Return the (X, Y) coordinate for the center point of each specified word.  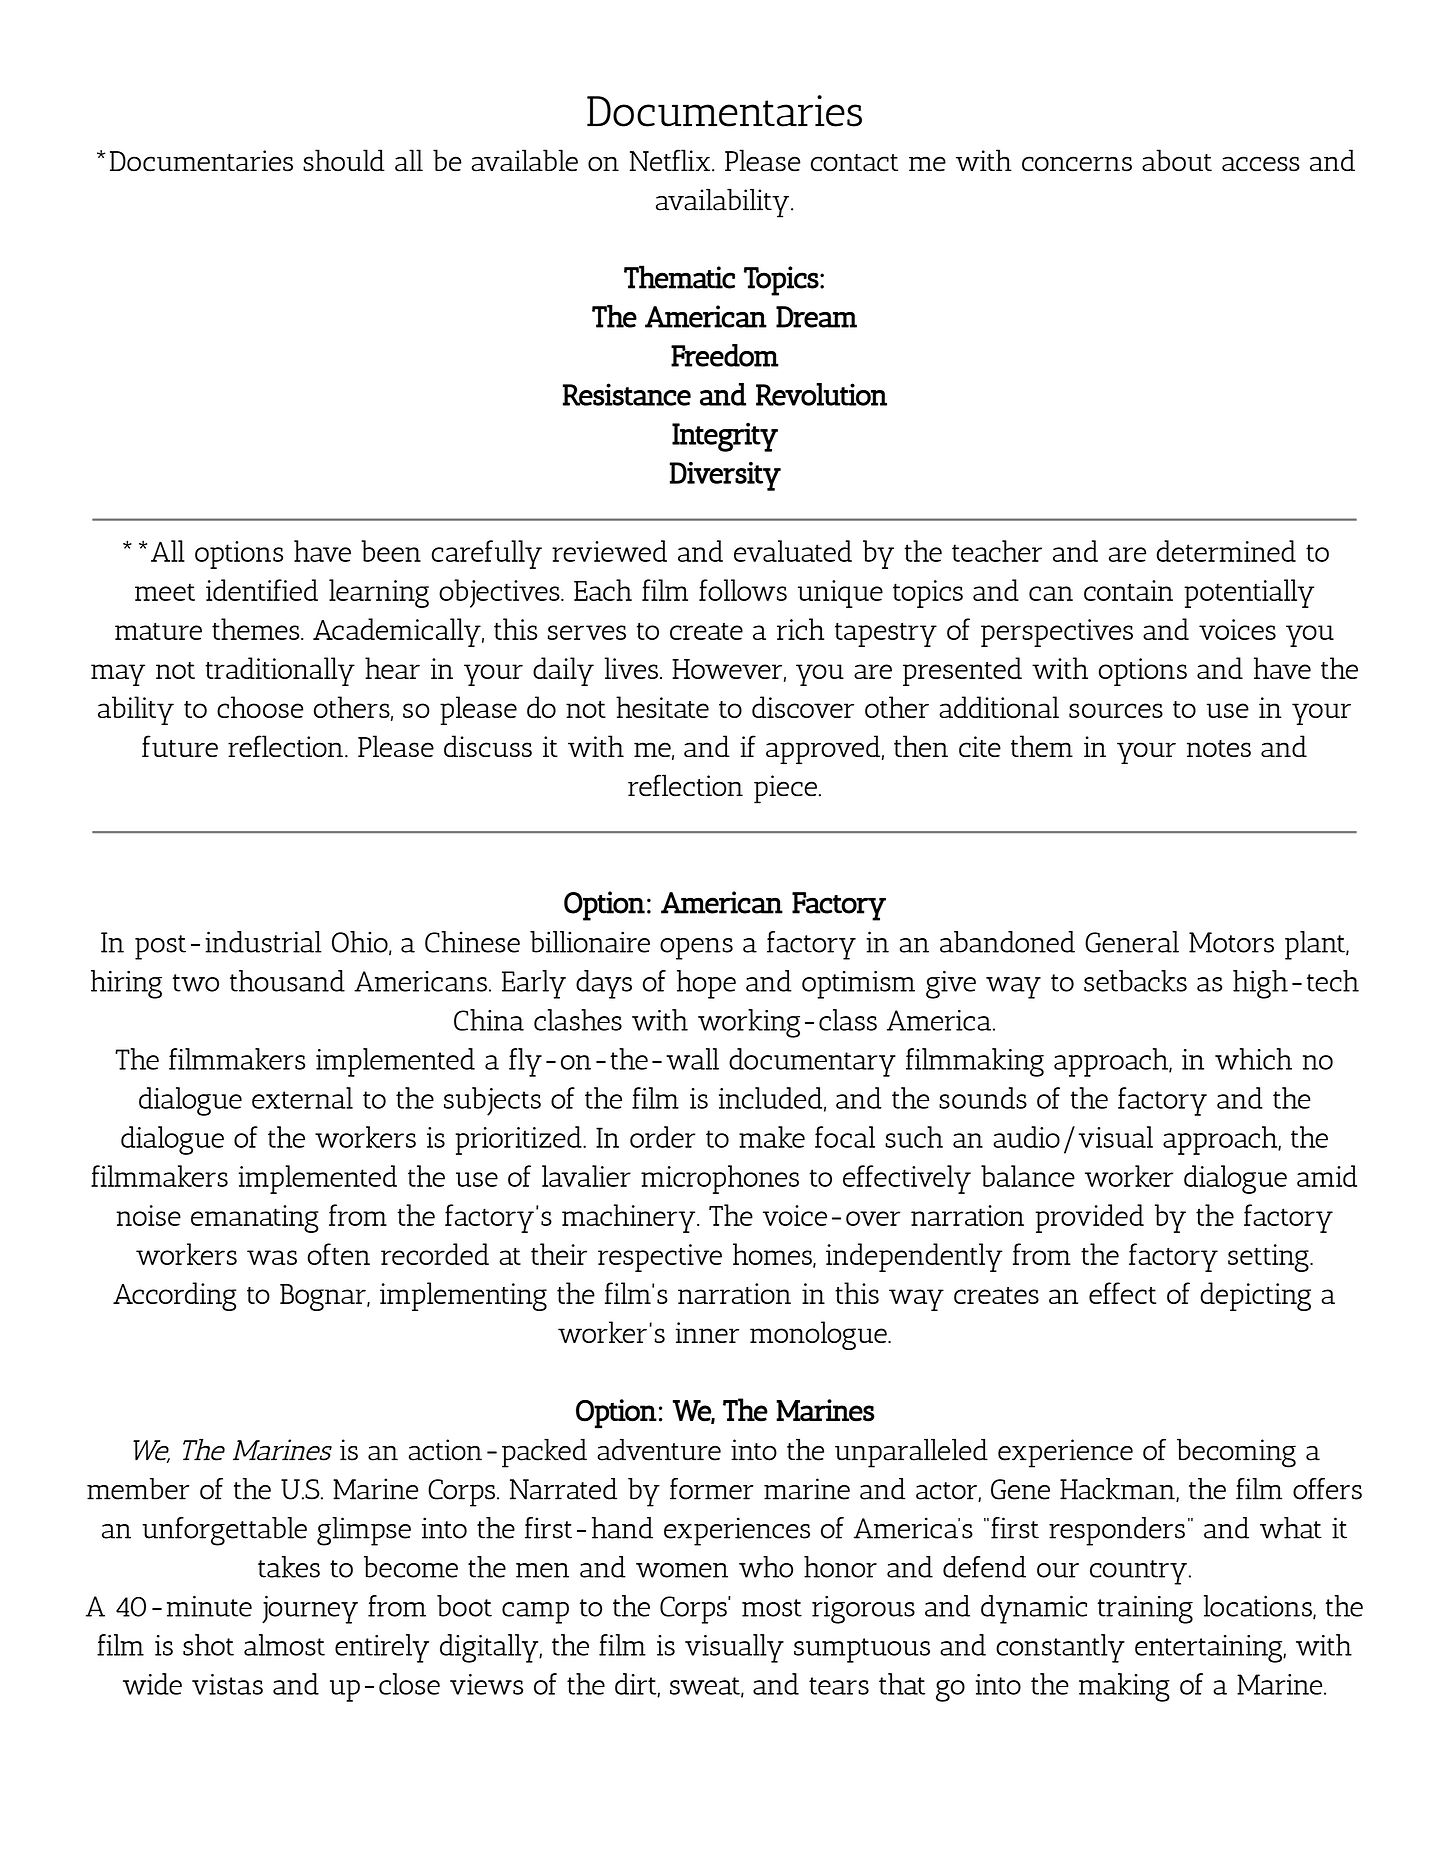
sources (1116, 710)
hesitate (662, 707)
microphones (720, 1179)
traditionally (280, 671)
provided (1089, 1218)
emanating (255, 1219)
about (1177, 160)
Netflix (671, 160)
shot (208, 1645)
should (344, 160)
